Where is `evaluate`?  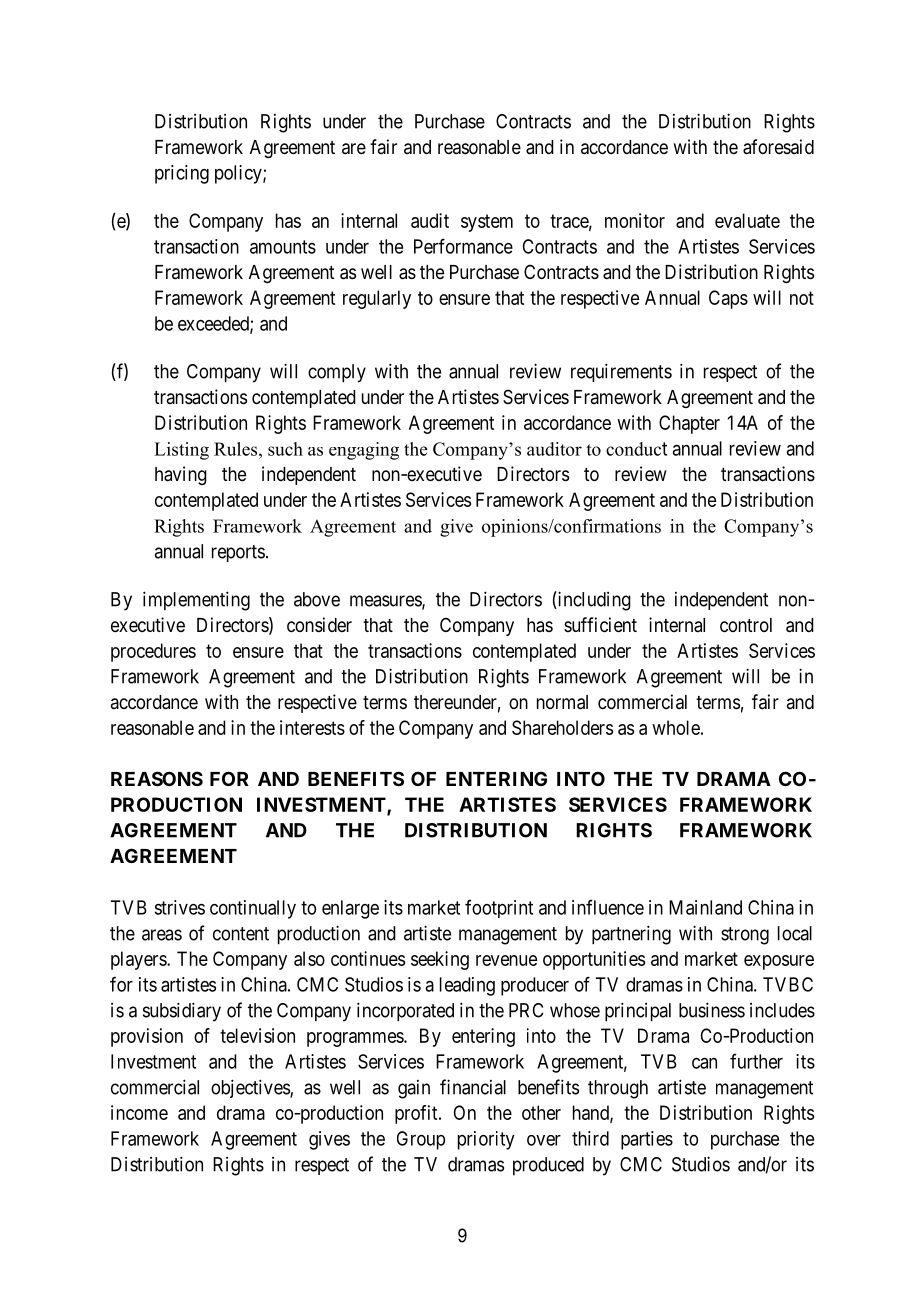
evaluate is located at coordinates (747, 220).
